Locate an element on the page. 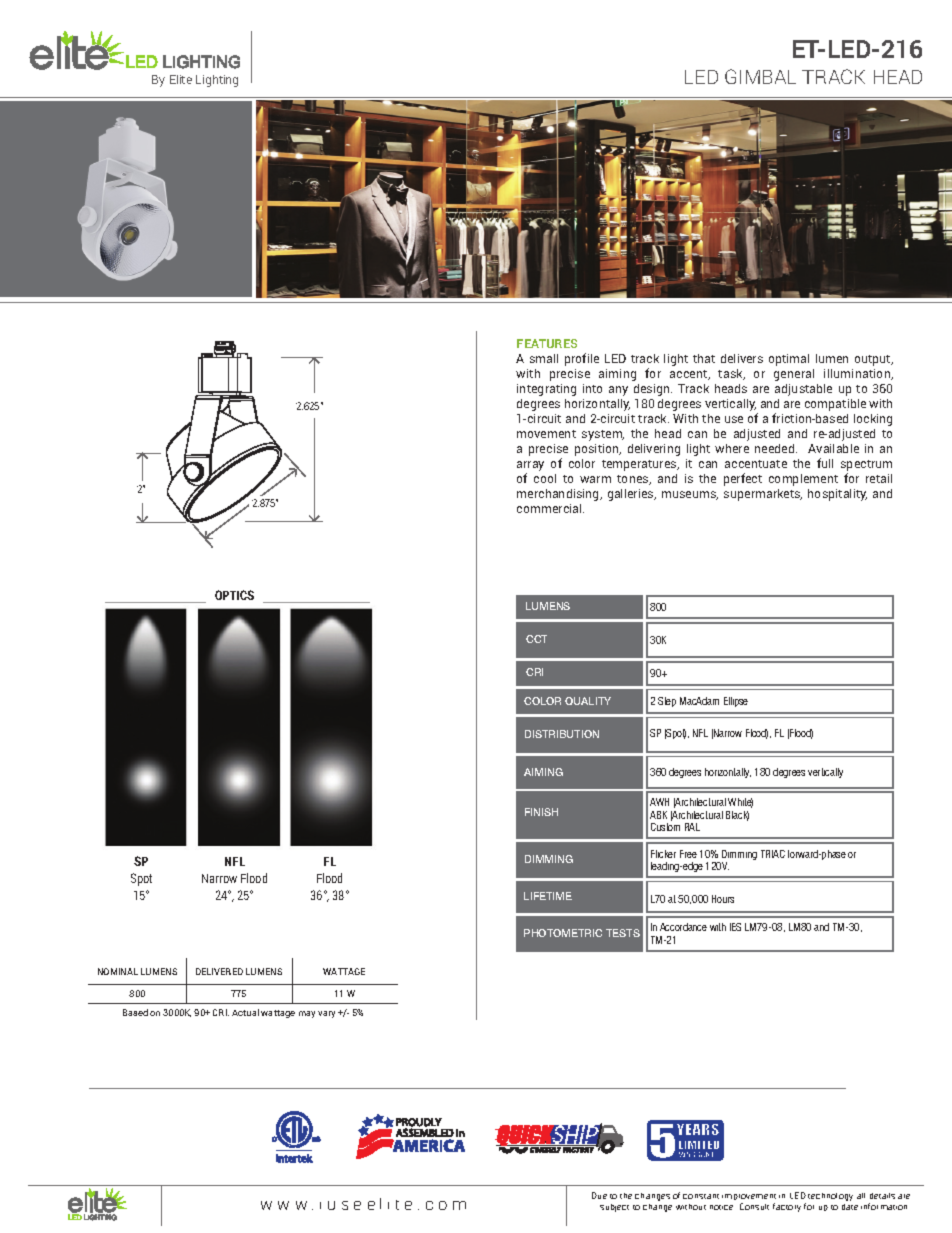 This document has width=952, height=1233. QUALITY is located at coordinates (588, 701).
